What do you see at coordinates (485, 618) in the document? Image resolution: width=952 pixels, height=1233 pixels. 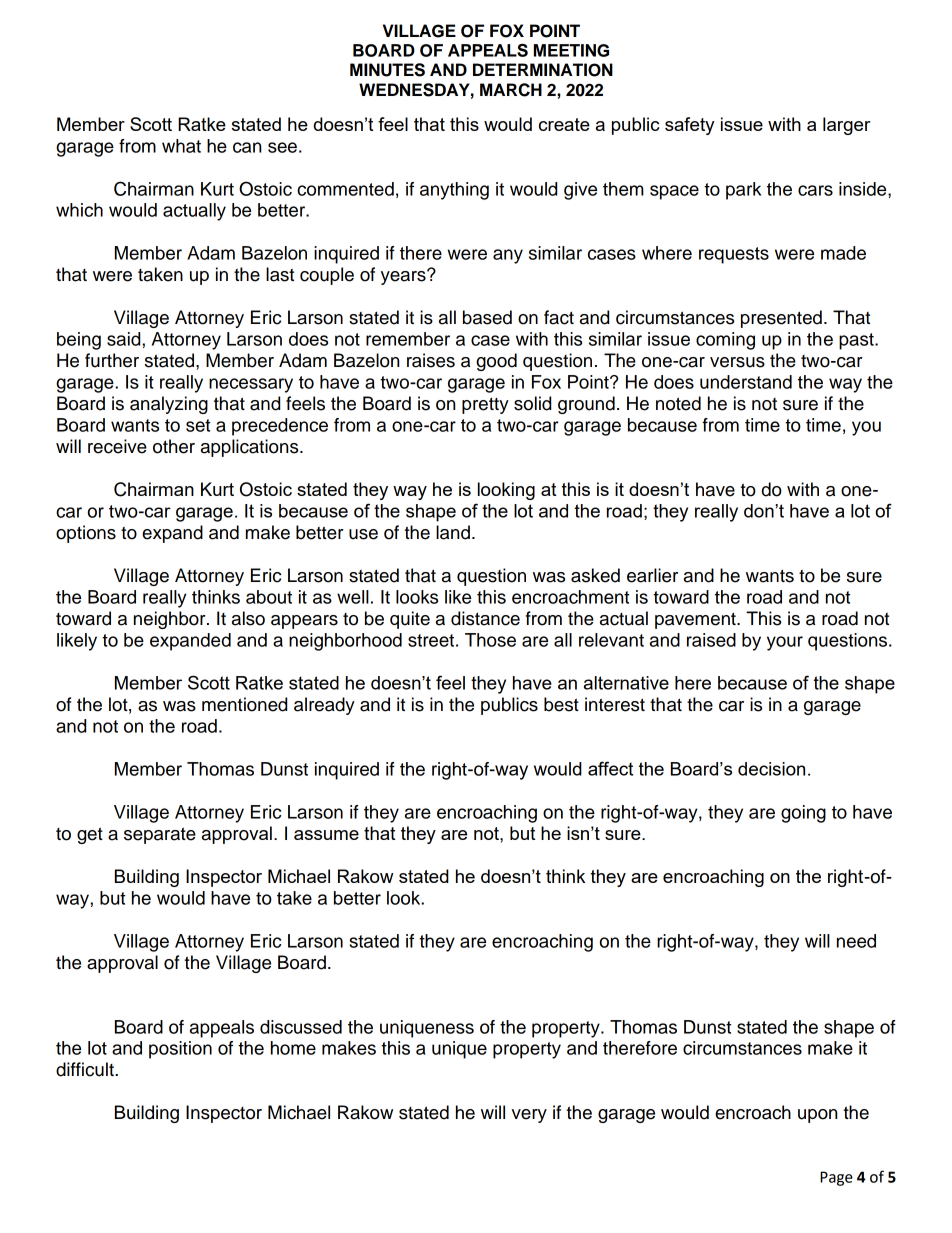 I see `distance` at bounding box center [485, 618].
